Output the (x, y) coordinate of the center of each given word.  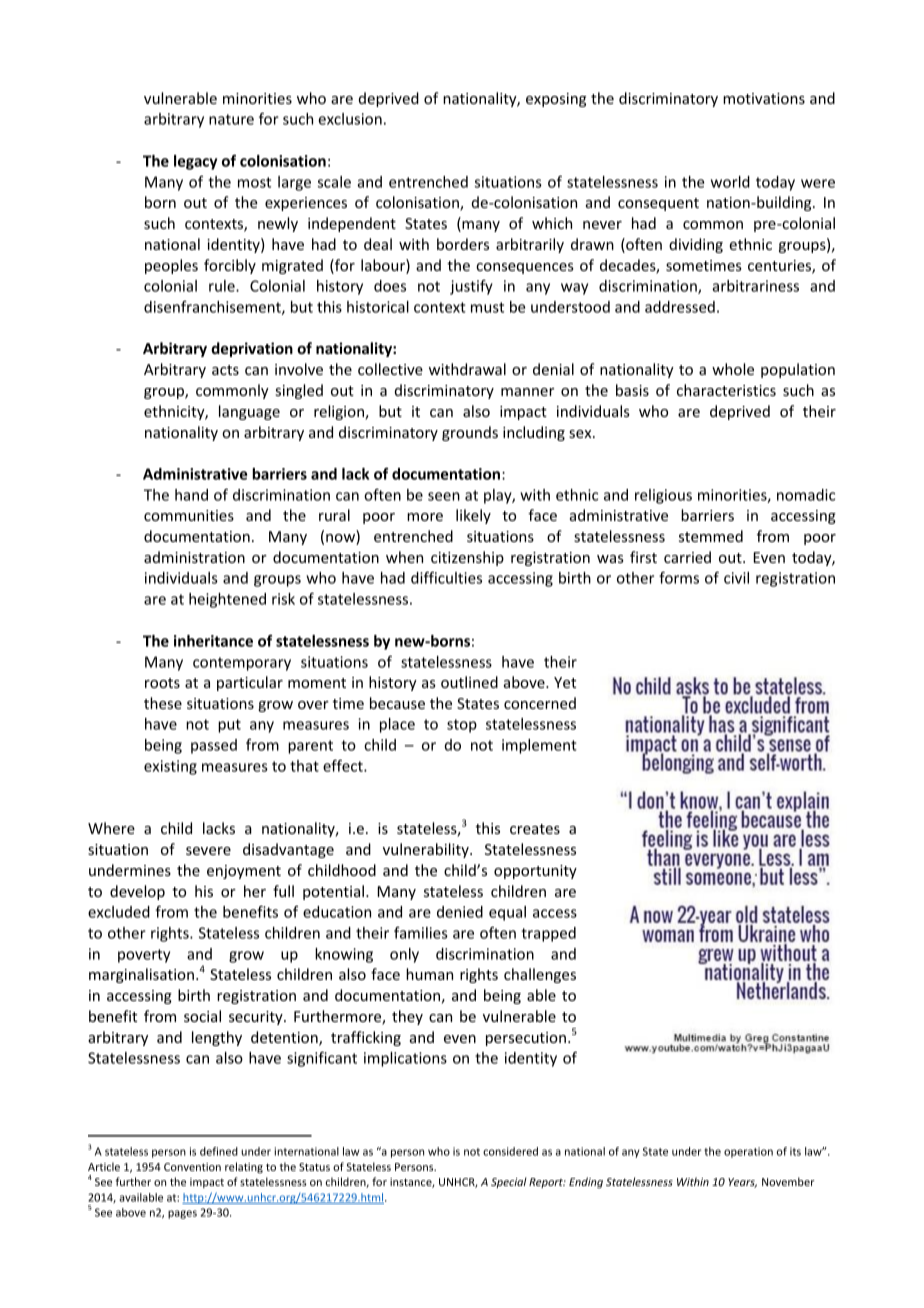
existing (170, 767)
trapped (548, 934)
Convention (192, 1167)
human (429, 974)
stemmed (711, 536)
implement (539, 746)
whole (733, 369)
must (487, 307)
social (202, 1016)
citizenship (467, 558)
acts (225, 370)
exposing (556, 100)
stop (462, 726)
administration (194, 557)
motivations (764, 98)
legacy (195, 162)
